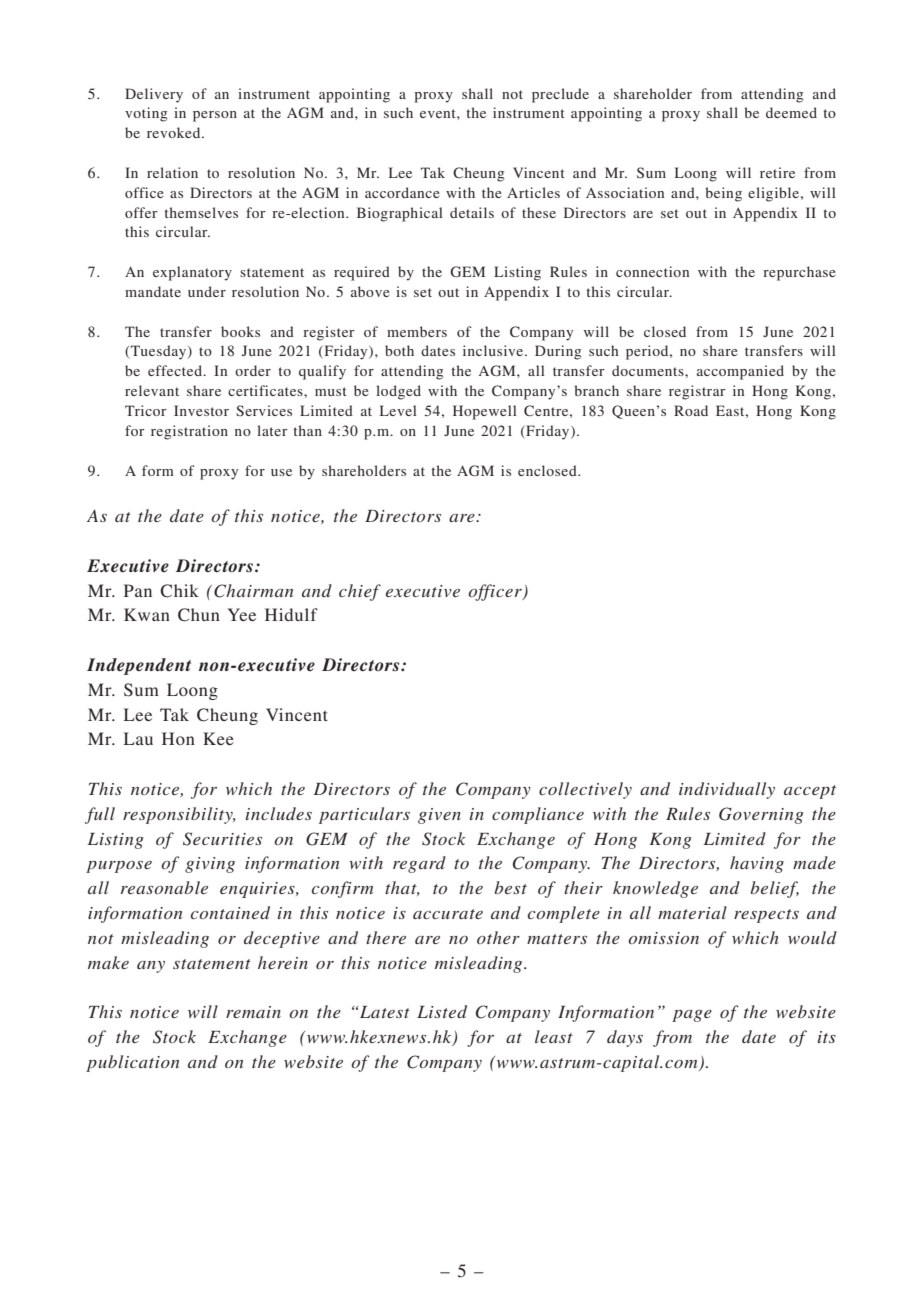 This screenshot has width=924, height=1308. I want to click on deemed, so click(791, 112).
